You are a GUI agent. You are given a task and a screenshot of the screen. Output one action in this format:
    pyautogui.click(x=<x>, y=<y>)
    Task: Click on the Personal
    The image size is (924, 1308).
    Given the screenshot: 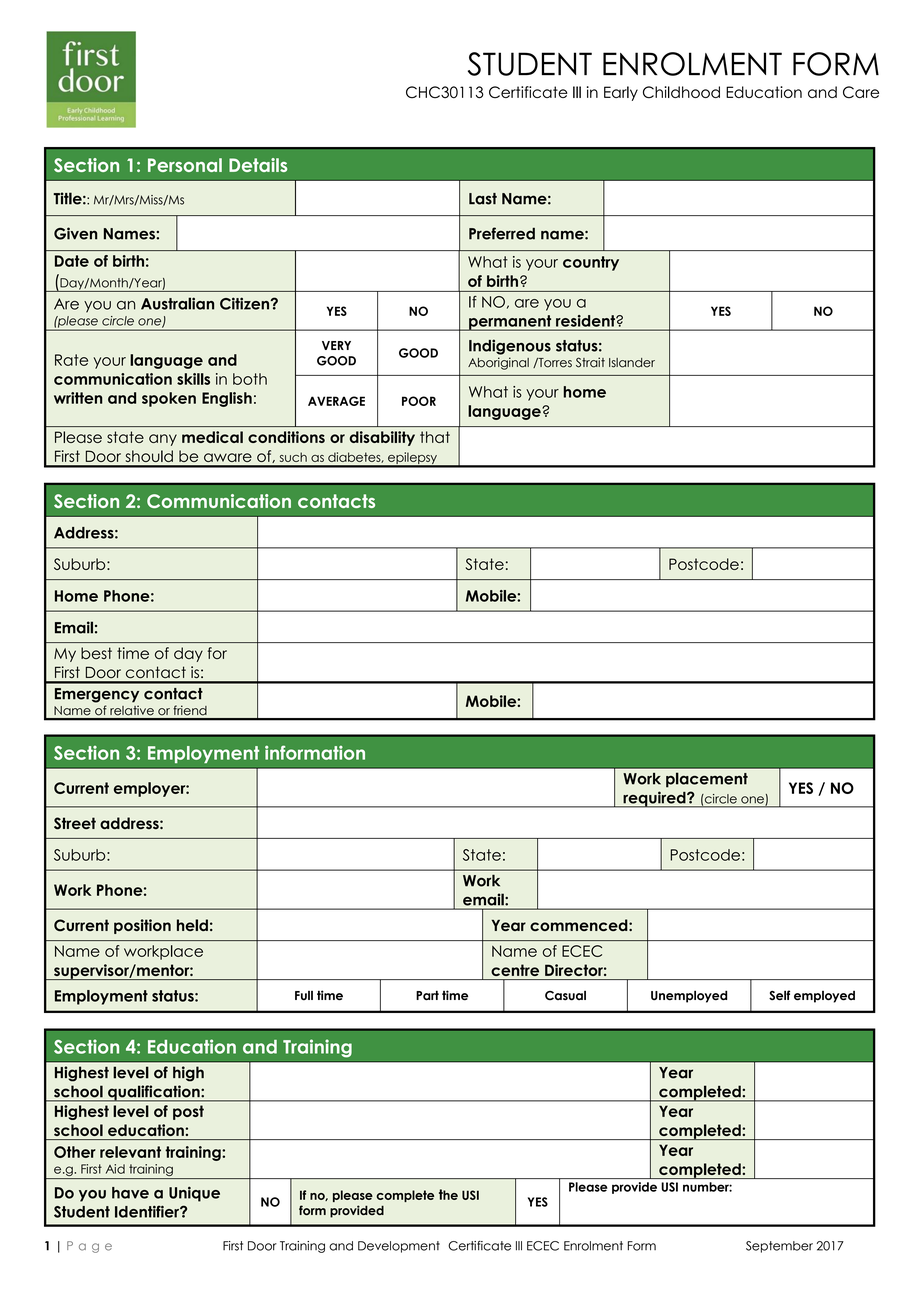 What is the action you would take?
    pyautogui.click(x=185, y=165)
